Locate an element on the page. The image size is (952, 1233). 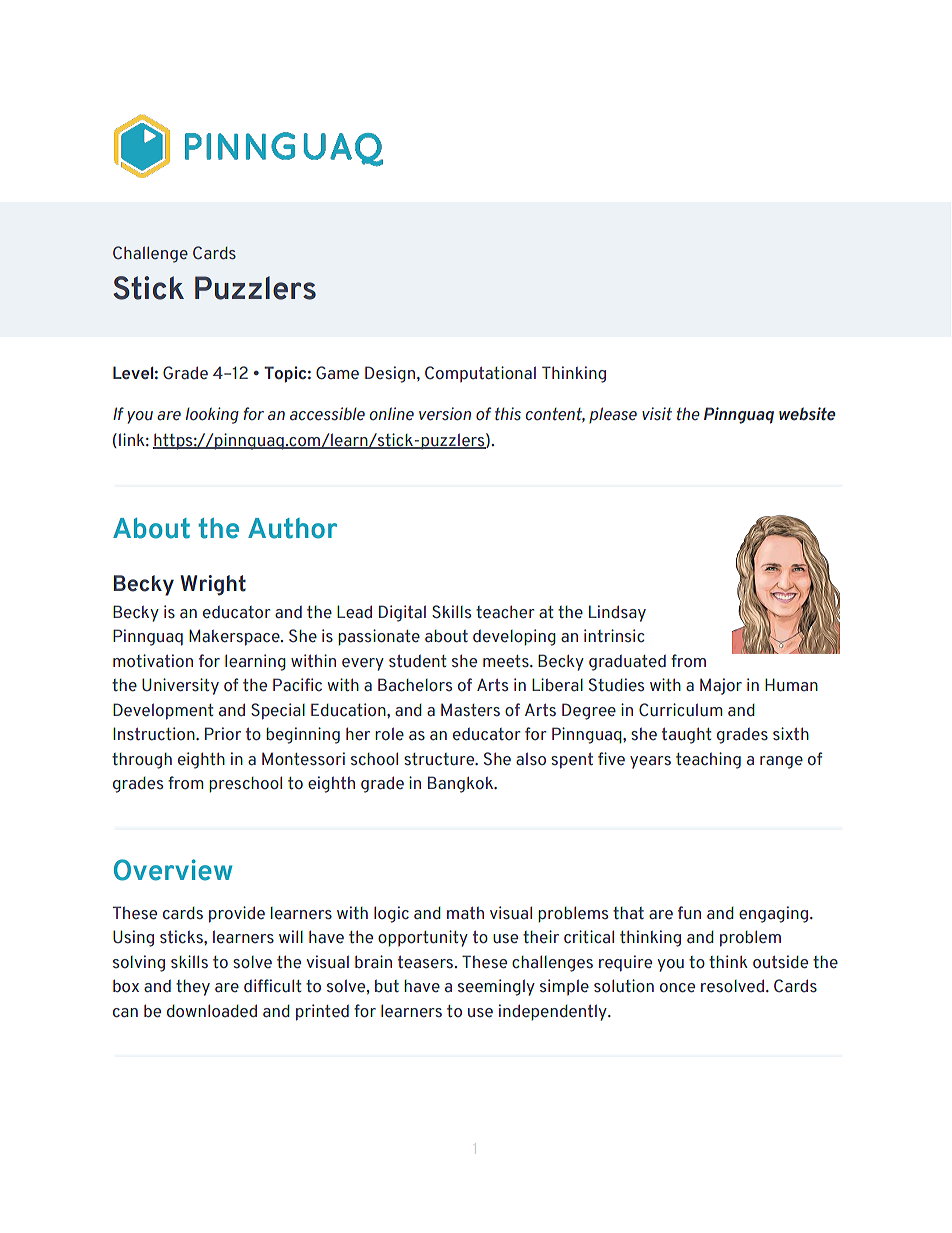
once is located at coordinates (677, 988).
